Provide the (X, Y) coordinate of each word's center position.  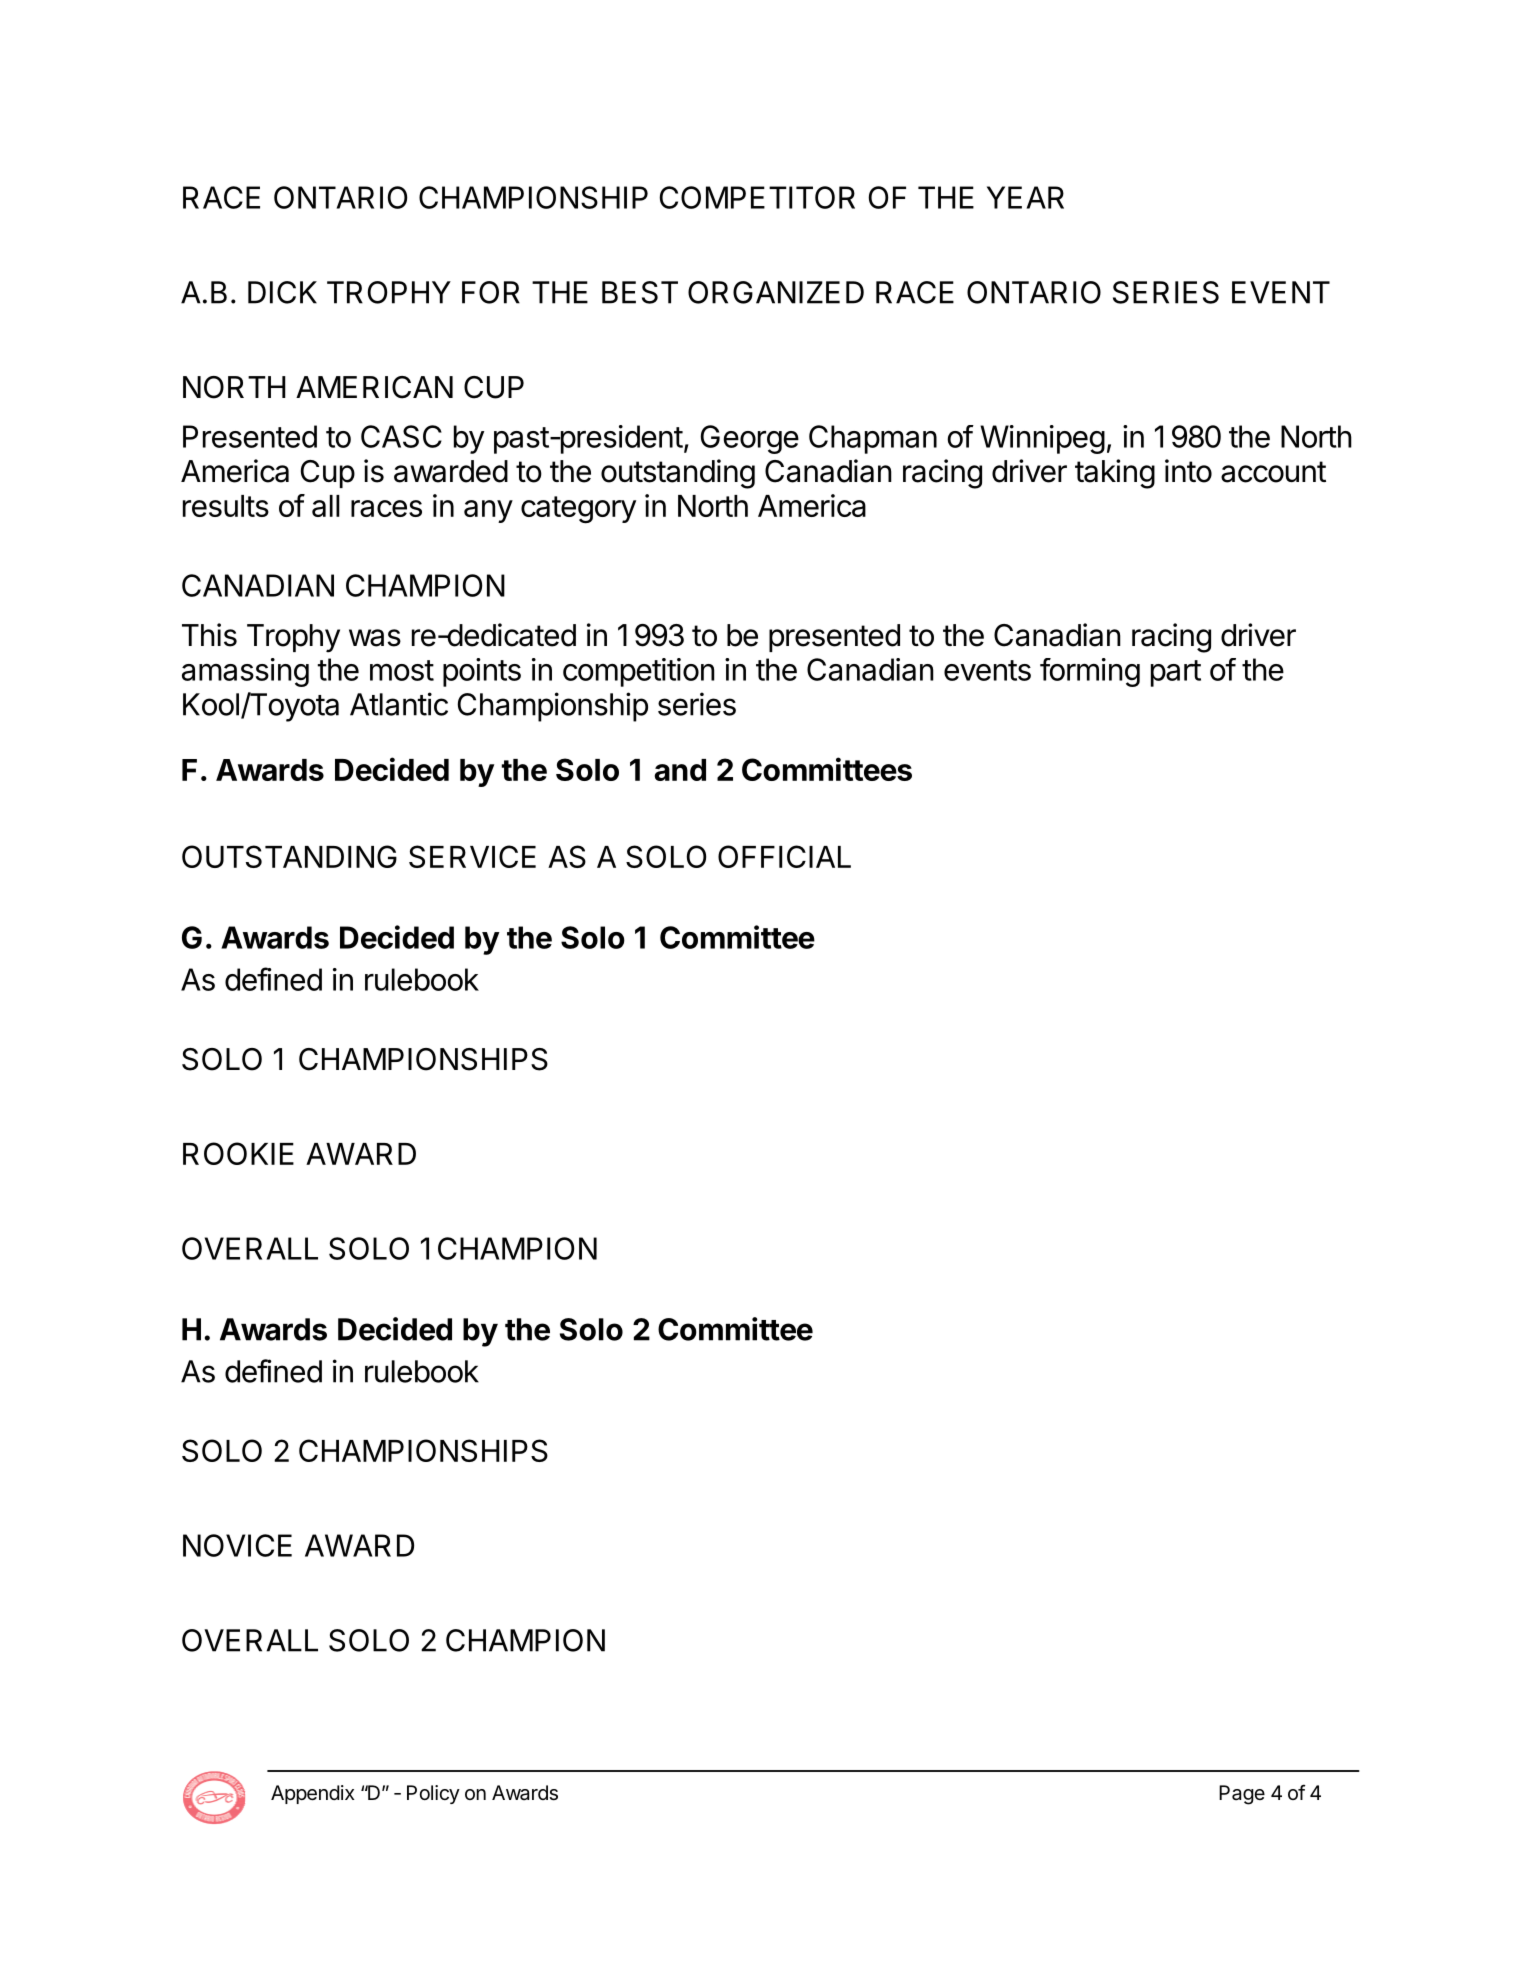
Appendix (313, 1794)
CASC (401, 436)
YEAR (1025, 197)
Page (1242, 1795)
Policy (433, 1794)
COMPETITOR (757, 197)
